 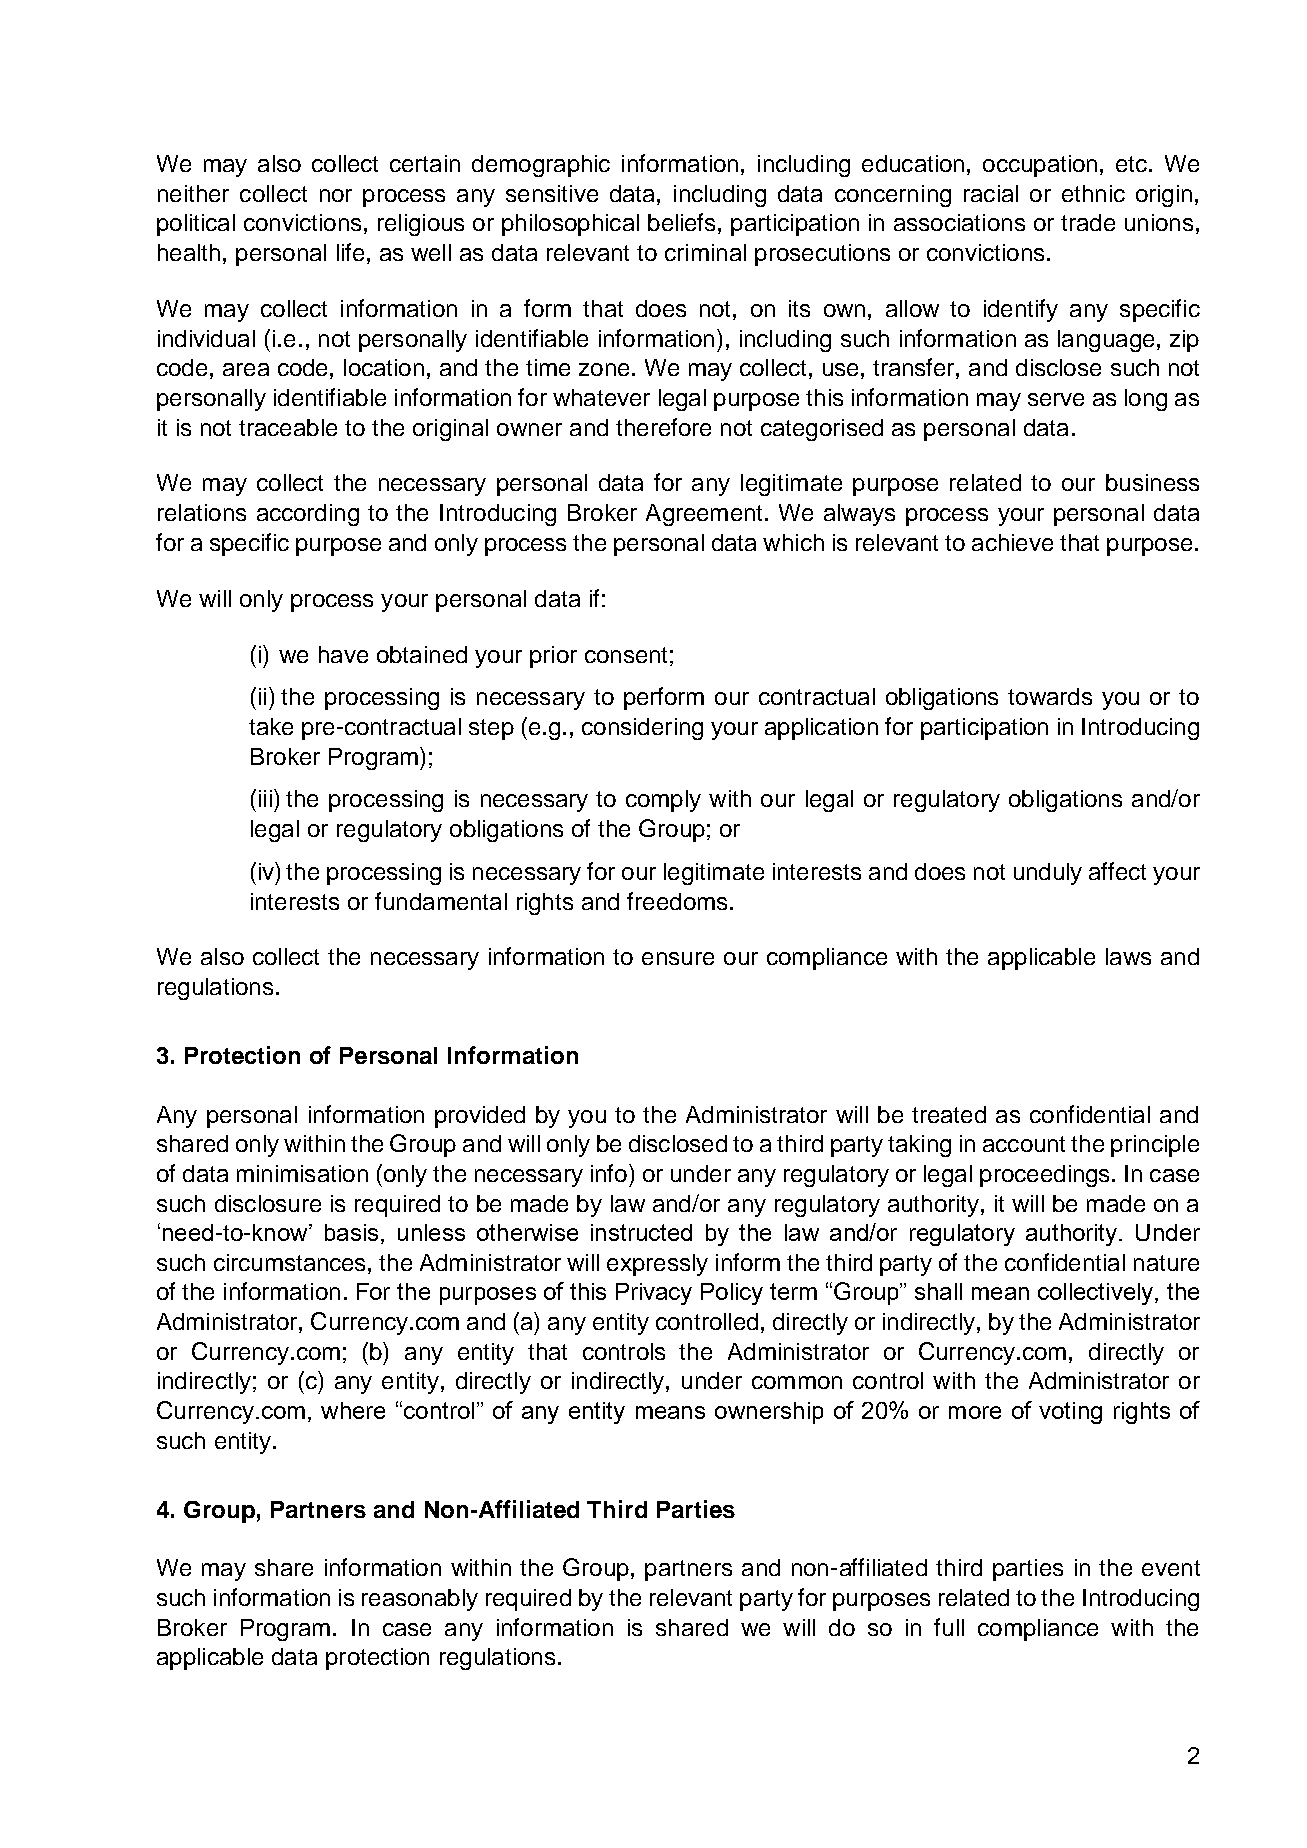 What do you see at coordinates (302, 1173) in the document?
I see `minimisation` at bounding box center [302, 1173].
